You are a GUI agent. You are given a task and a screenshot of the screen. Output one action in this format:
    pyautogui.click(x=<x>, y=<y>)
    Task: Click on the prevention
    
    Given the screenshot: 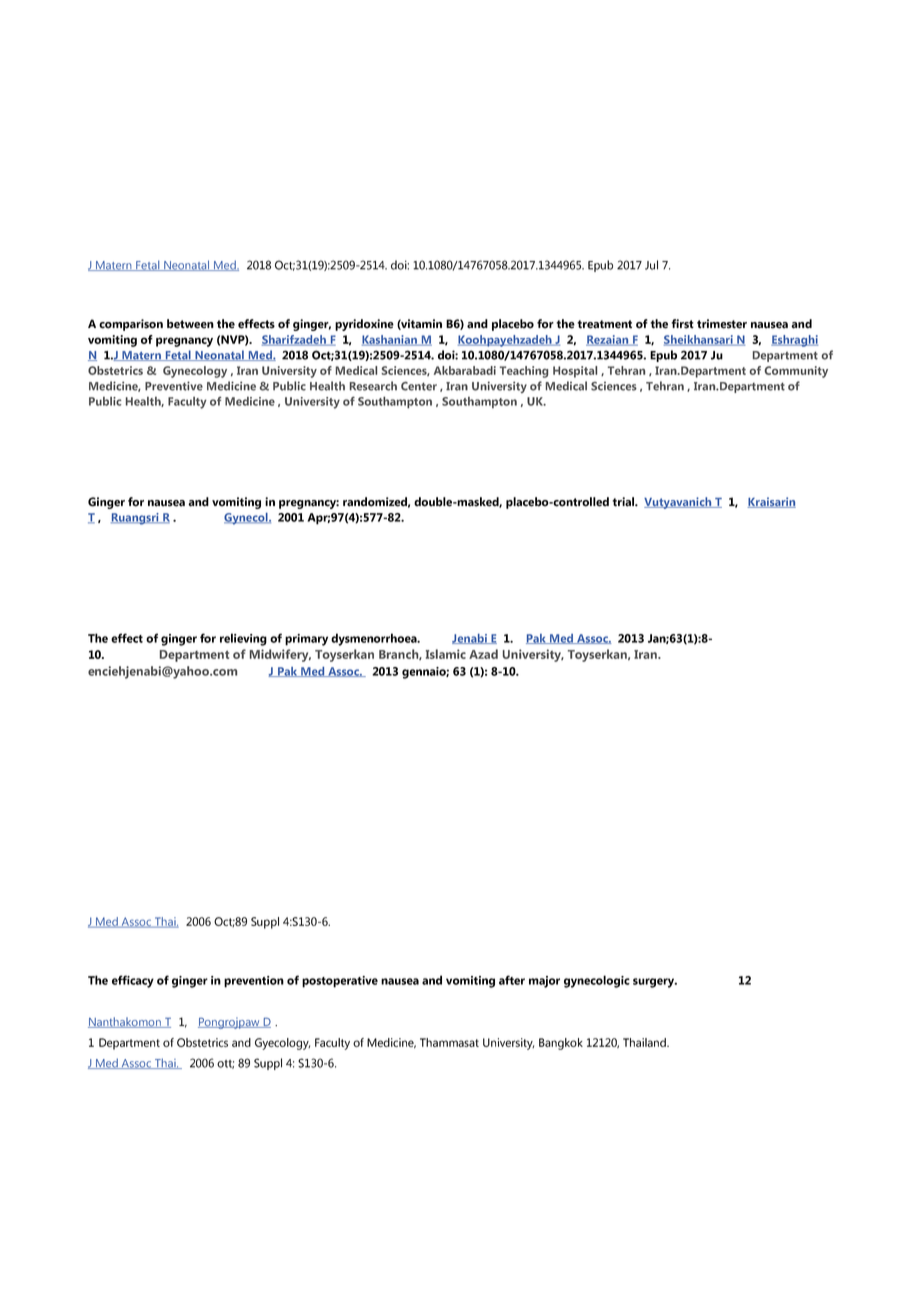 What is the action you would take?
    pyautogui.click(x=254, y=982)
